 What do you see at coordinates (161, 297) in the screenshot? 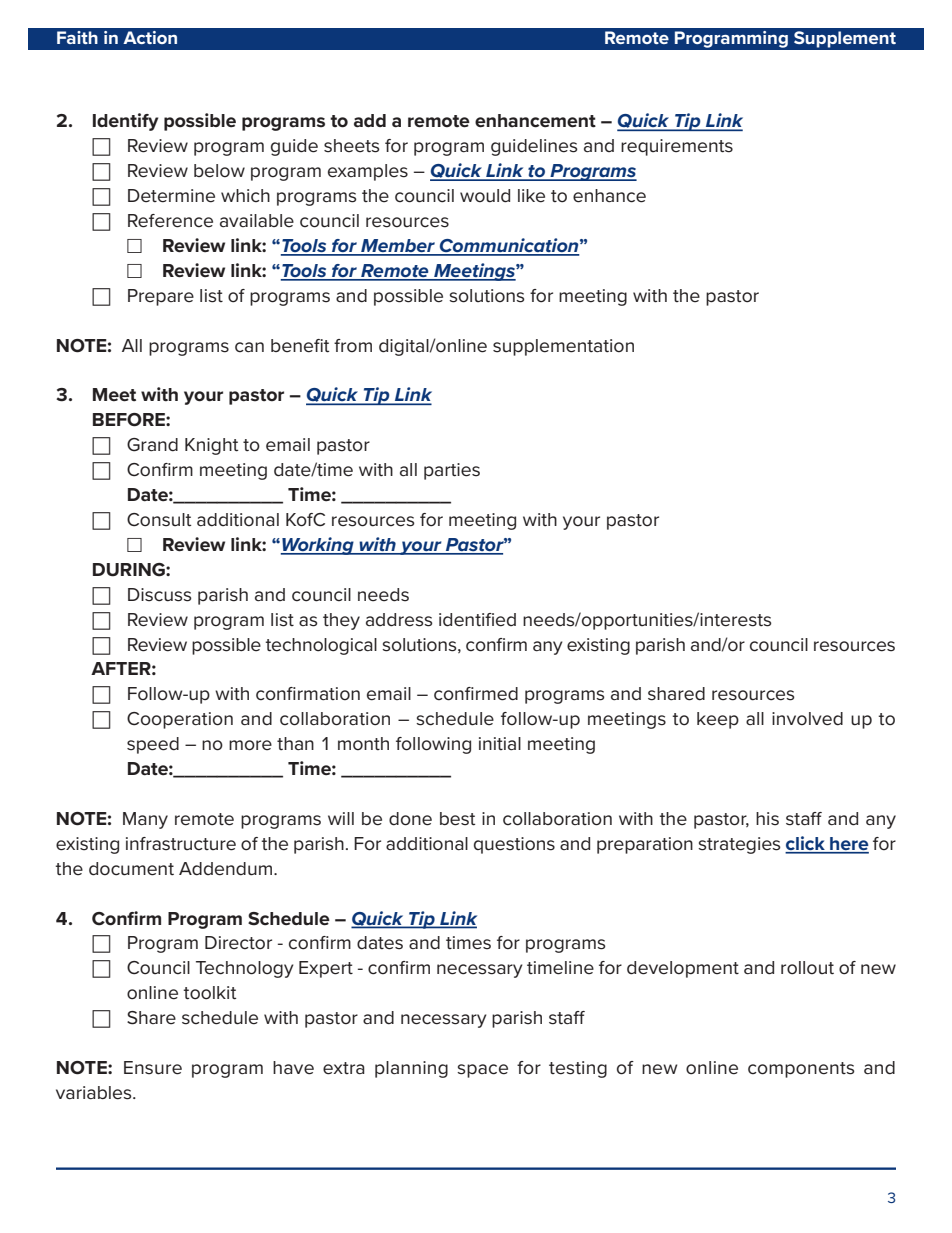
I see `Prepare` at bounding box center [161, 297].
